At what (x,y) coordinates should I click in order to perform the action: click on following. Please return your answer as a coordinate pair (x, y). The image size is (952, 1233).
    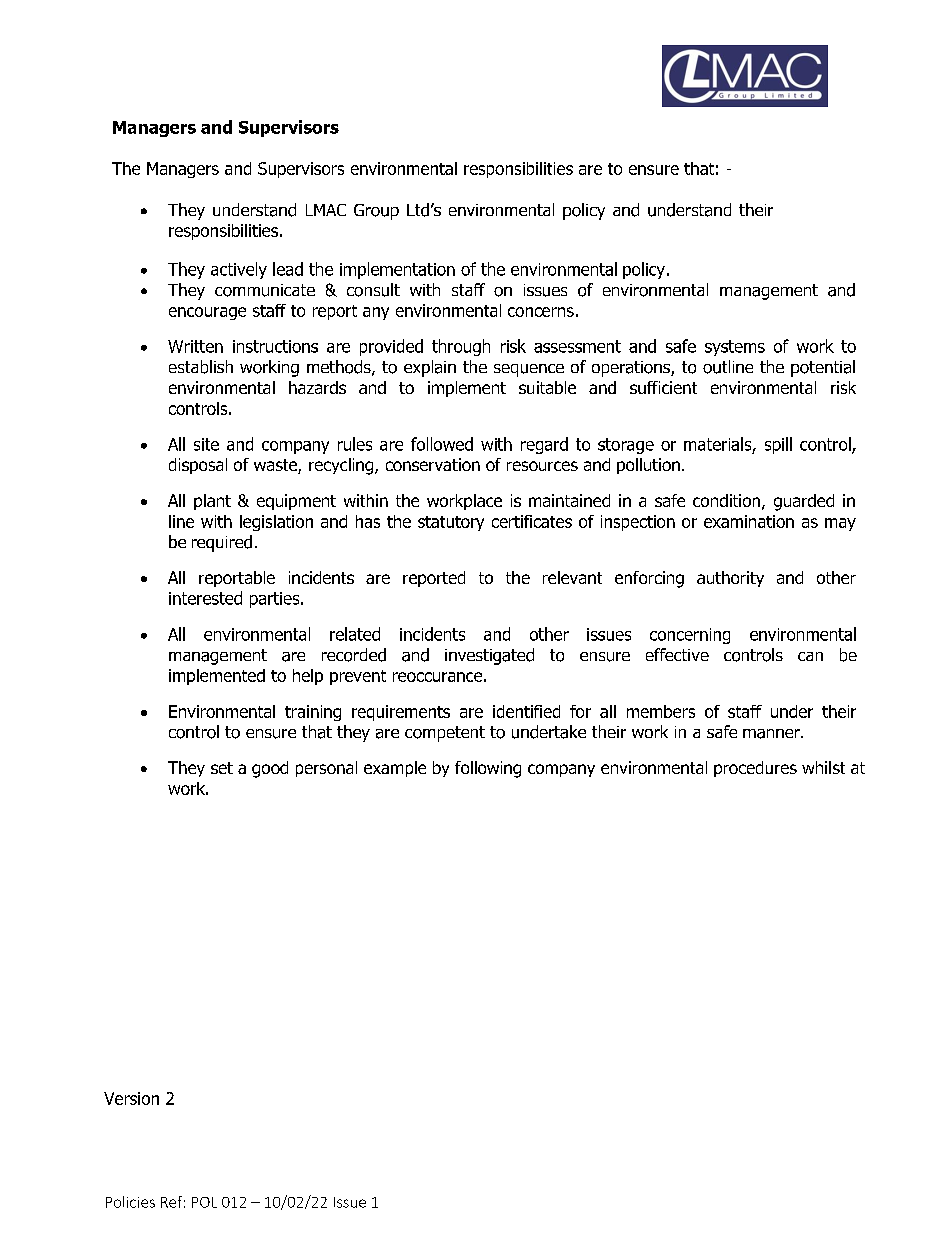
    Looking at the image, I should click on (488, 769).
